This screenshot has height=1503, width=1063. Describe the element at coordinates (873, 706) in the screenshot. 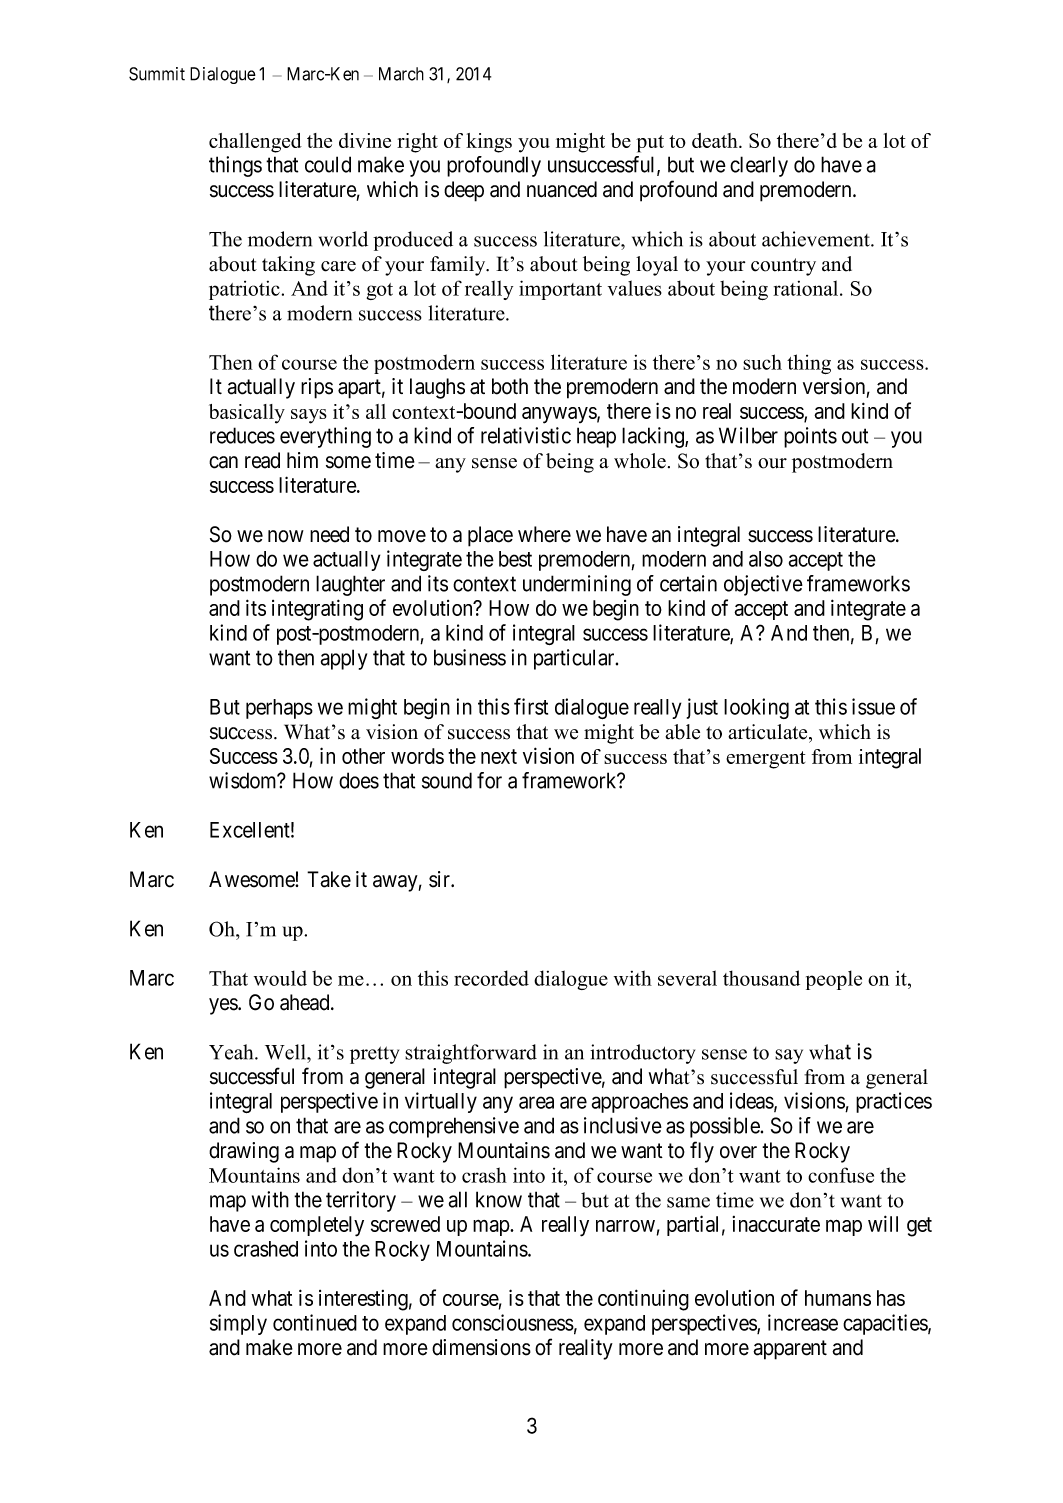

I see `issue` at that location.
